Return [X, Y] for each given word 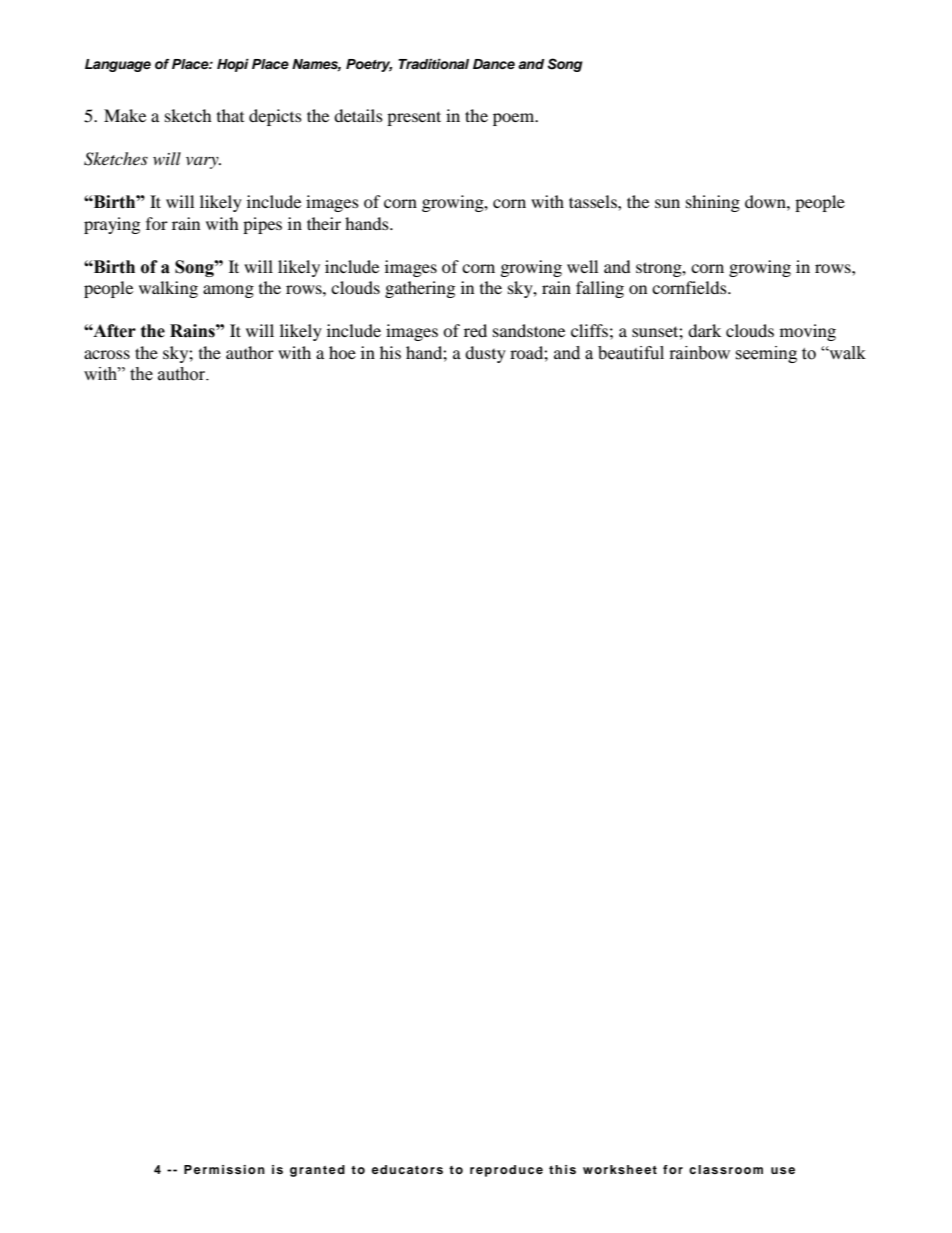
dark [704, 330]
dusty [485, 354]
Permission [224, 1169]
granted [317, 1171]
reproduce [506, 1171]
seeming [766, 354]
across [107, 354]
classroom [726, 1169]
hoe [342, 352]
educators [407, 1169]
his [390, 352]
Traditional [433, 64]
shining [713, 203]
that [230, 115]
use [783, 1170]
